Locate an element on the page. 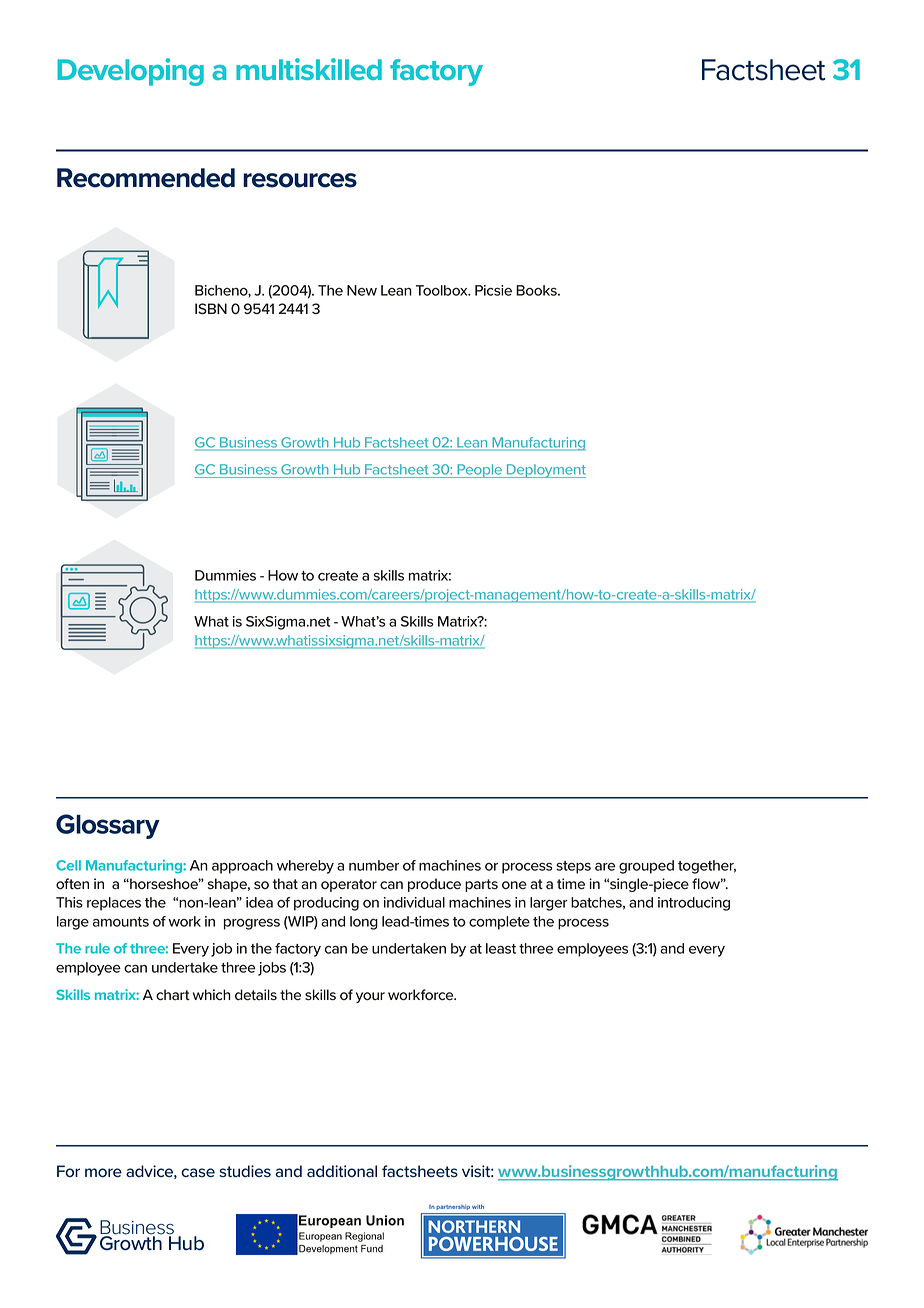 This page has width=924, height=1308. resources is located at coordinates (300, 180).
